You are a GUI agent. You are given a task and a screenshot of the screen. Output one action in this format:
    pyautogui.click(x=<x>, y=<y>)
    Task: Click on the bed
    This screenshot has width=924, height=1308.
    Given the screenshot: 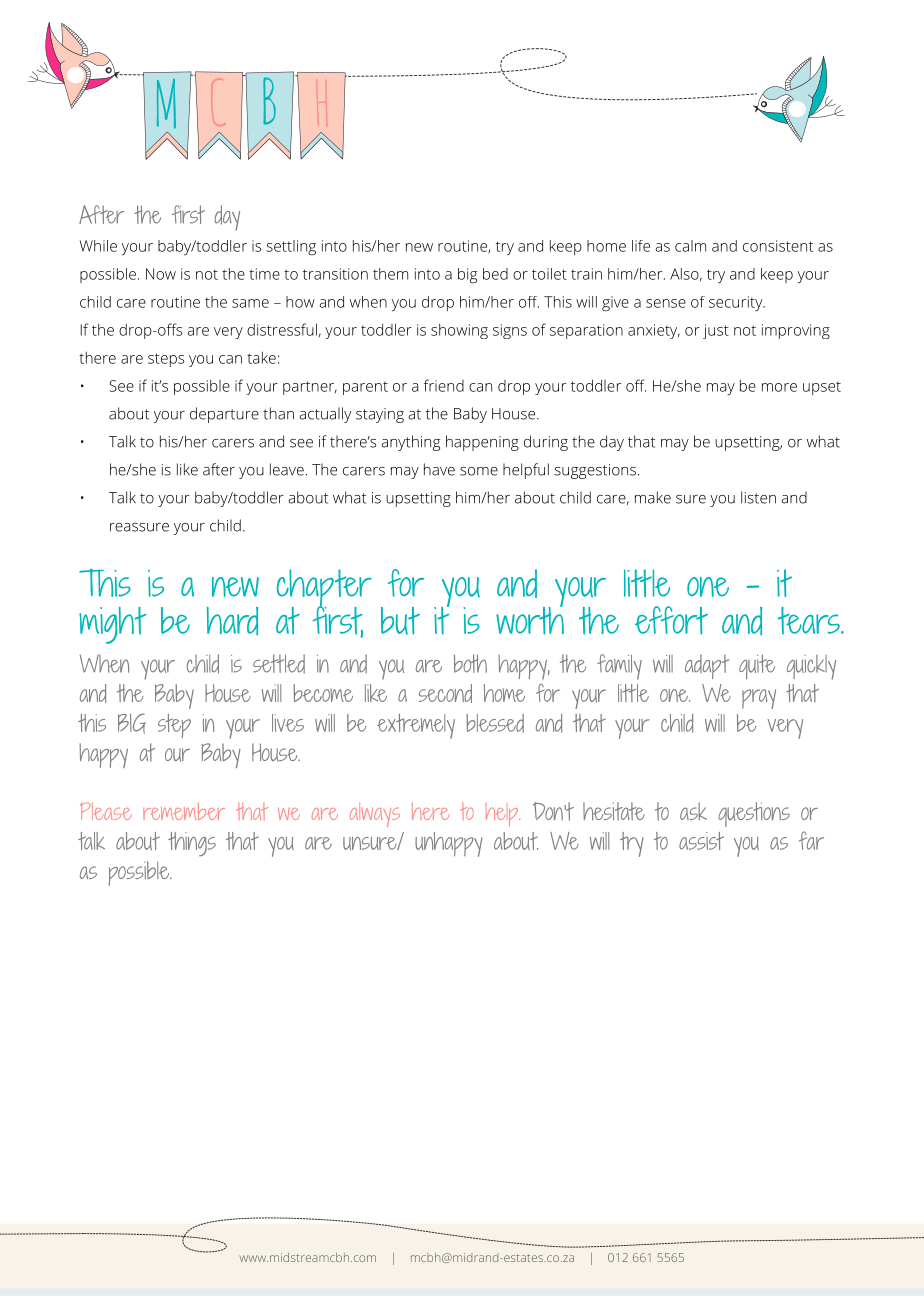 What is the action you would take?
    pyautogui.click(x=495, y=274)
